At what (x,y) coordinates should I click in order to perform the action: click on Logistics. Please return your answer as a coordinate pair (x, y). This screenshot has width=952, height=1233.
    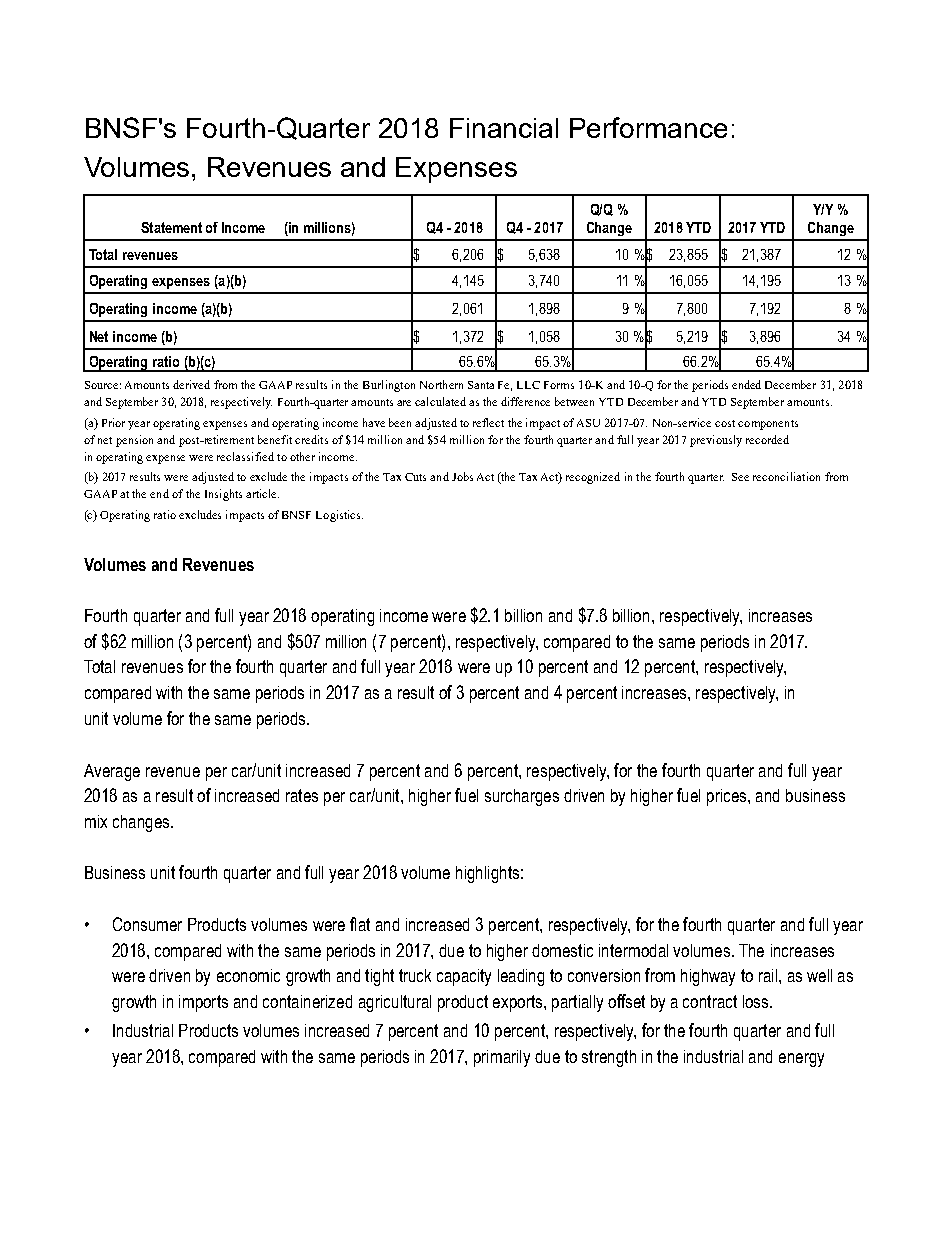
    Looking at the image, I should click on (339, 516).
